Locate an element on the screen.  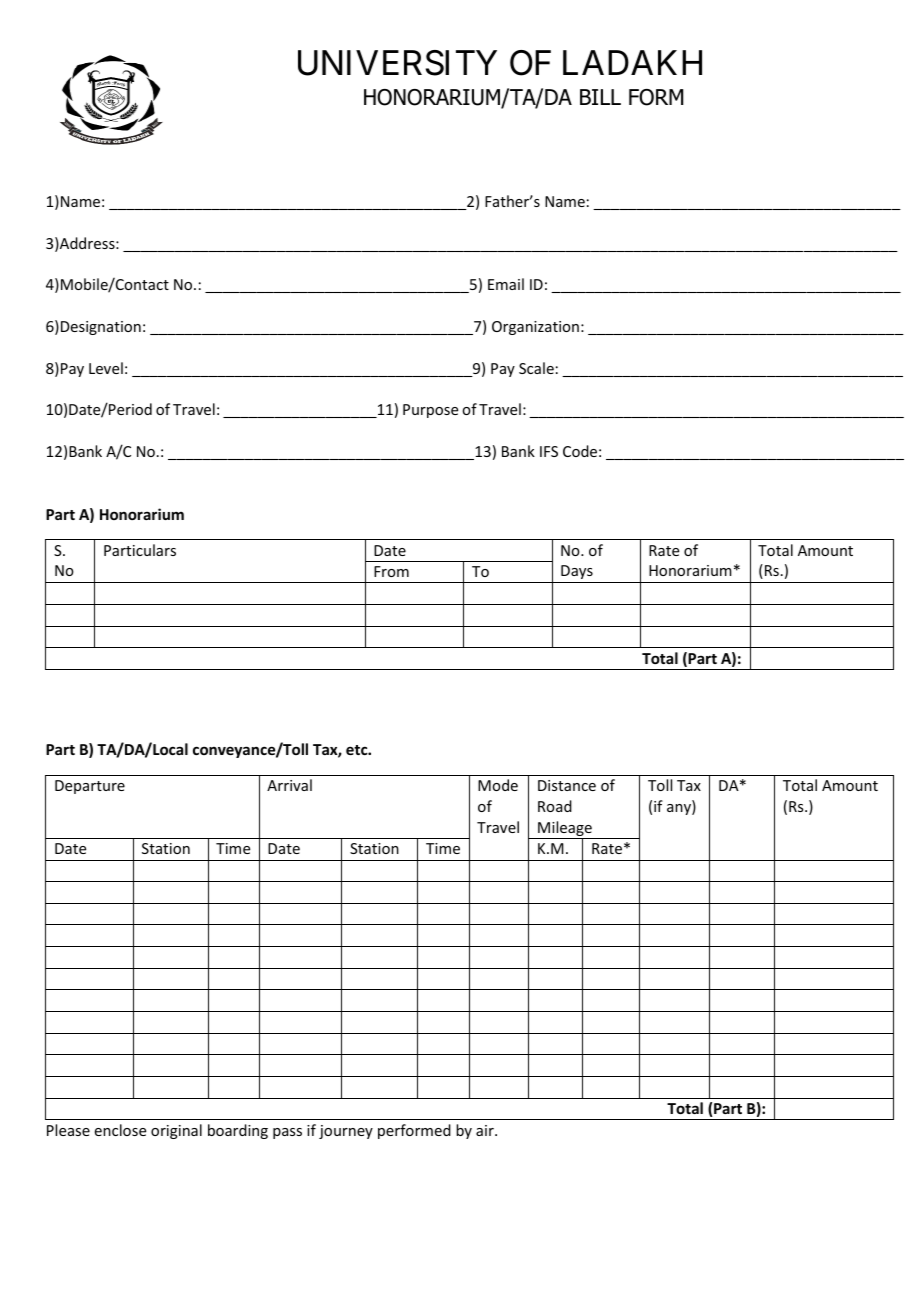
Mode is located at coordinates (498, 785).
